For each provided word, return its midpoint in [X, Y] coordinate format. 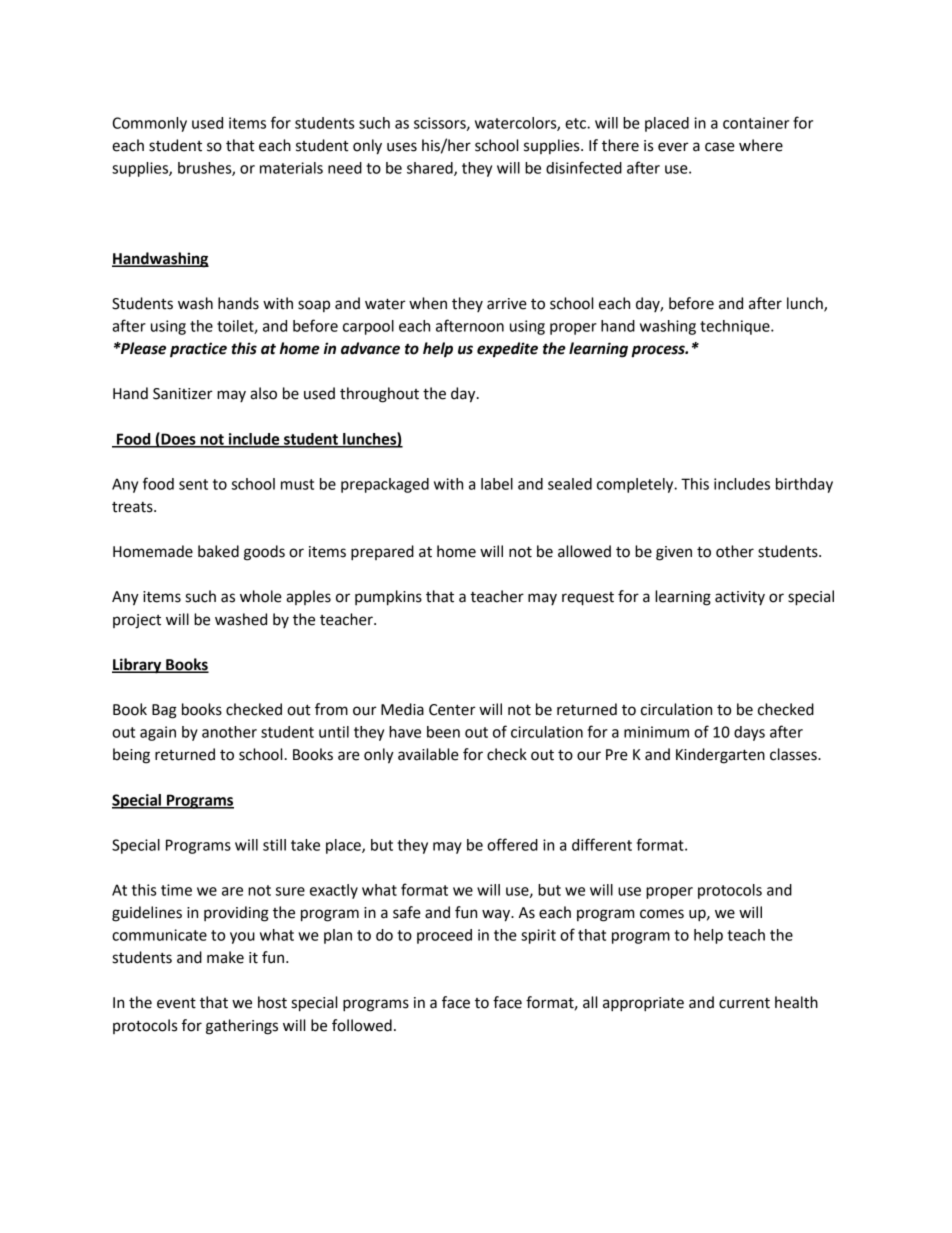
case [720, 147]
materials [291, 168]
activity [740, 598]
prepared [382, 553]
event [176, 1003]
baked [218, 551]
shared [431, 169]
